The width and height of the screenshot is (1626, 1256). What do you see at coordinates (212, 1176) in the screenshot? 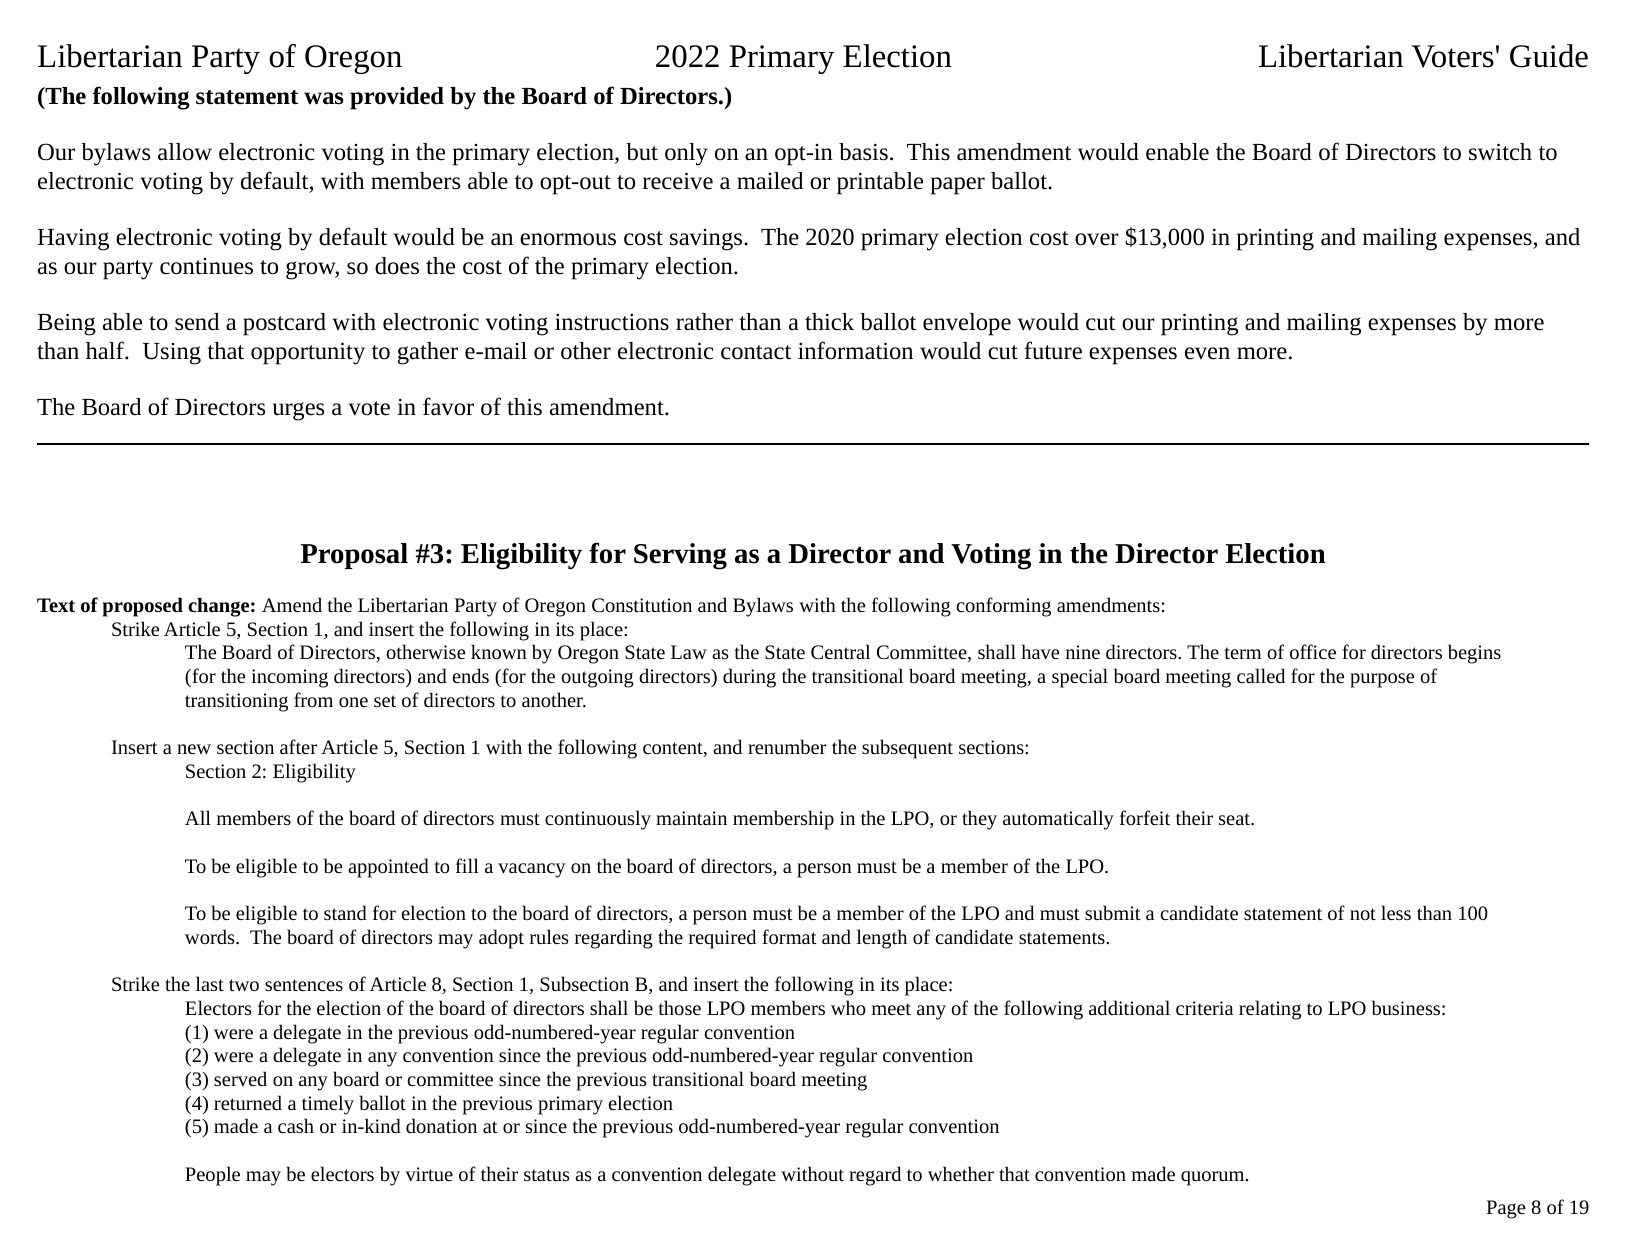
I see `People` at bounding box center [212, 1176].
